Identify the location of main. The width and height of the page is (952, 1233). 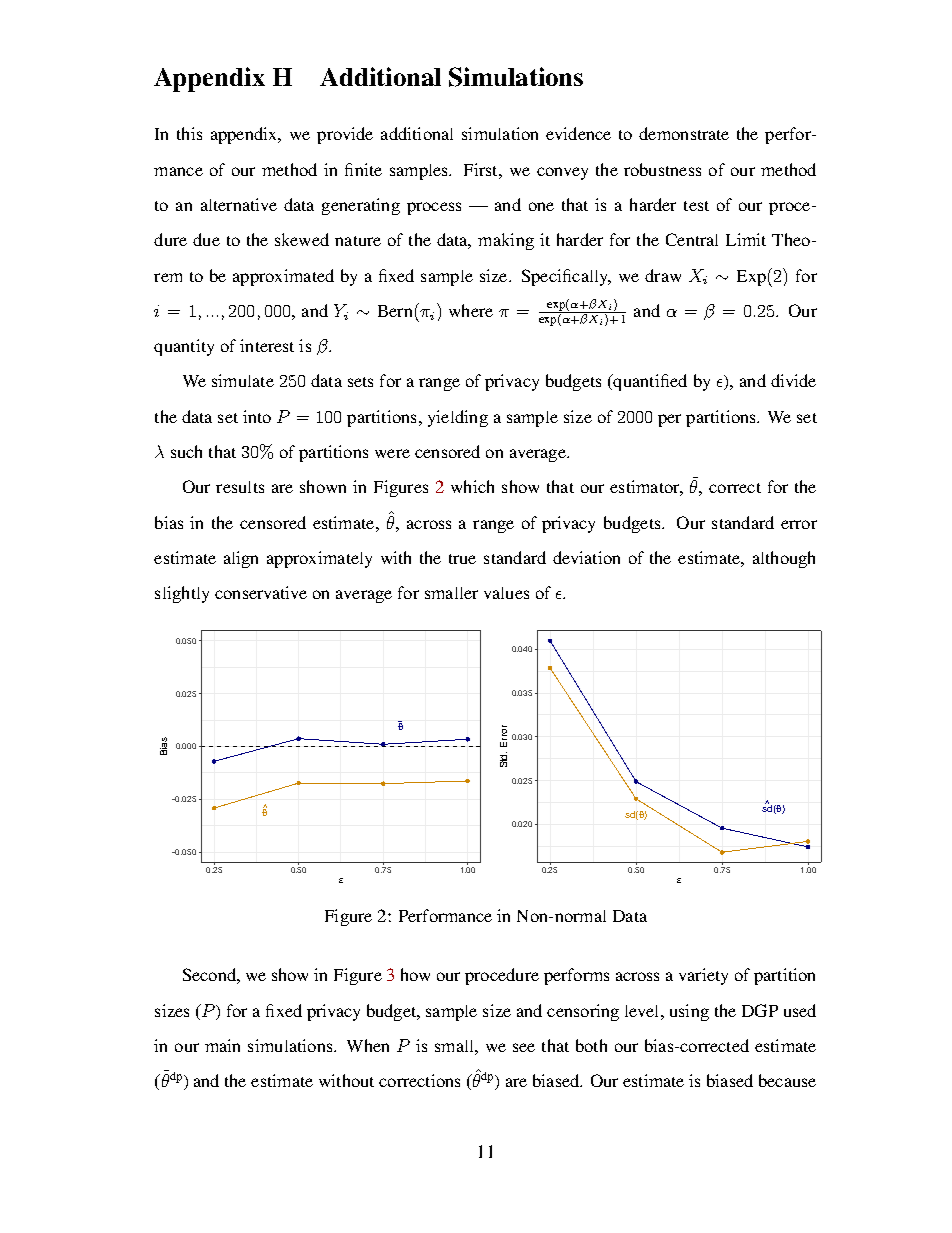
(222, 1045).
